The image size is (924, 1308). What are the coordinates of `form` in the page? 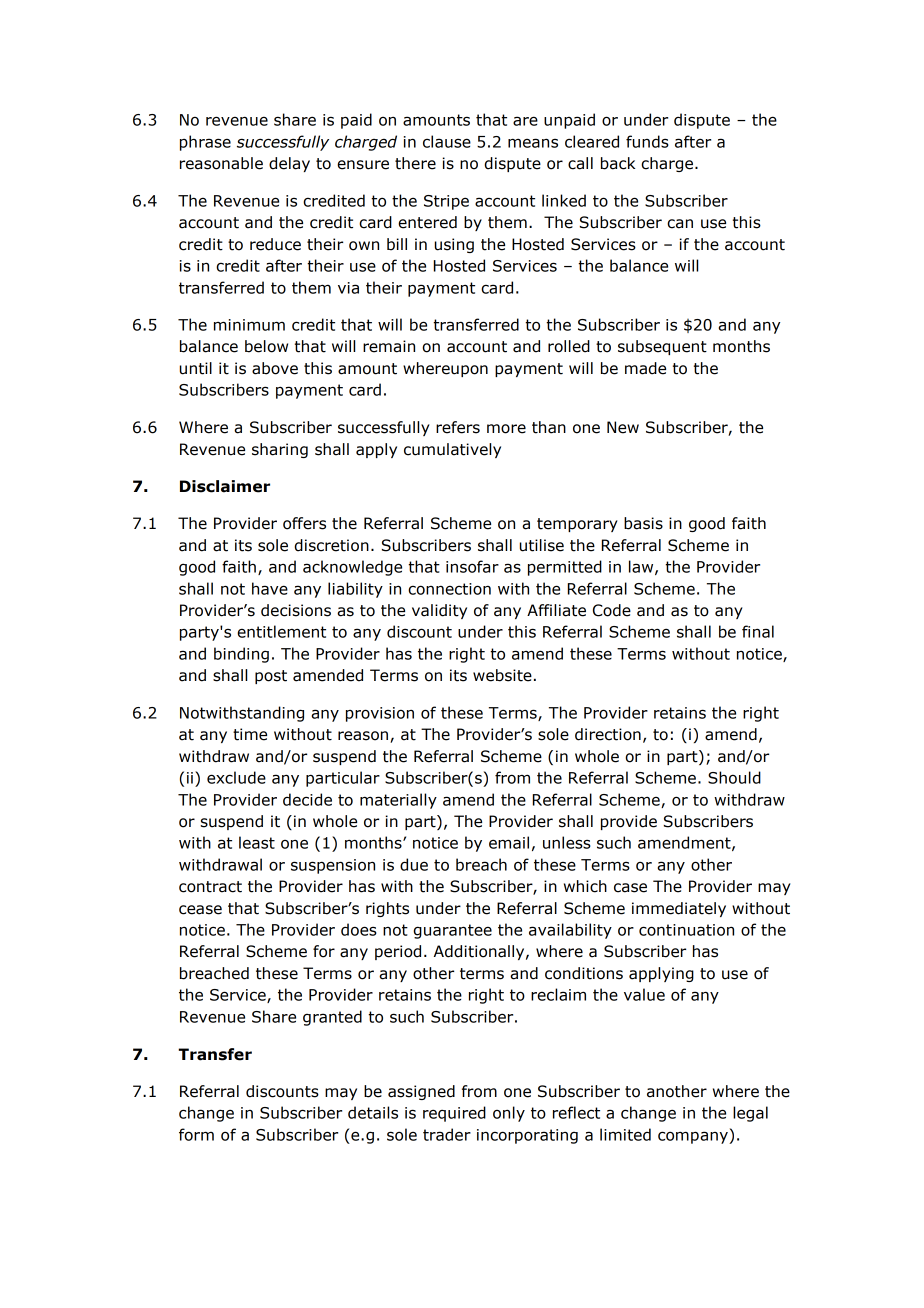 It's located at (196, 1134).
